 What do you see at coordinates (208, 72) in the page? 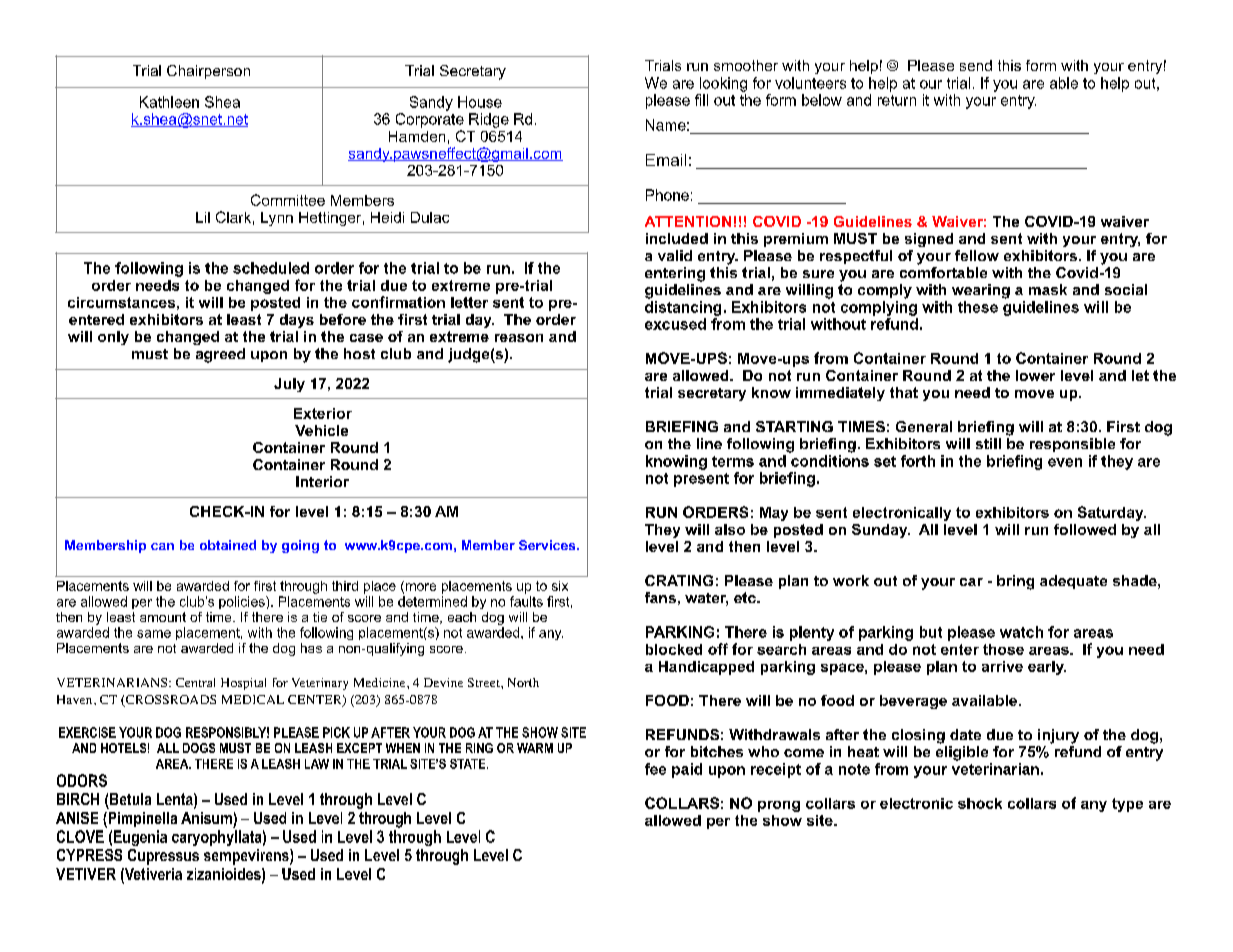
I see `Chairperson` at bounding box center [208, 72].
